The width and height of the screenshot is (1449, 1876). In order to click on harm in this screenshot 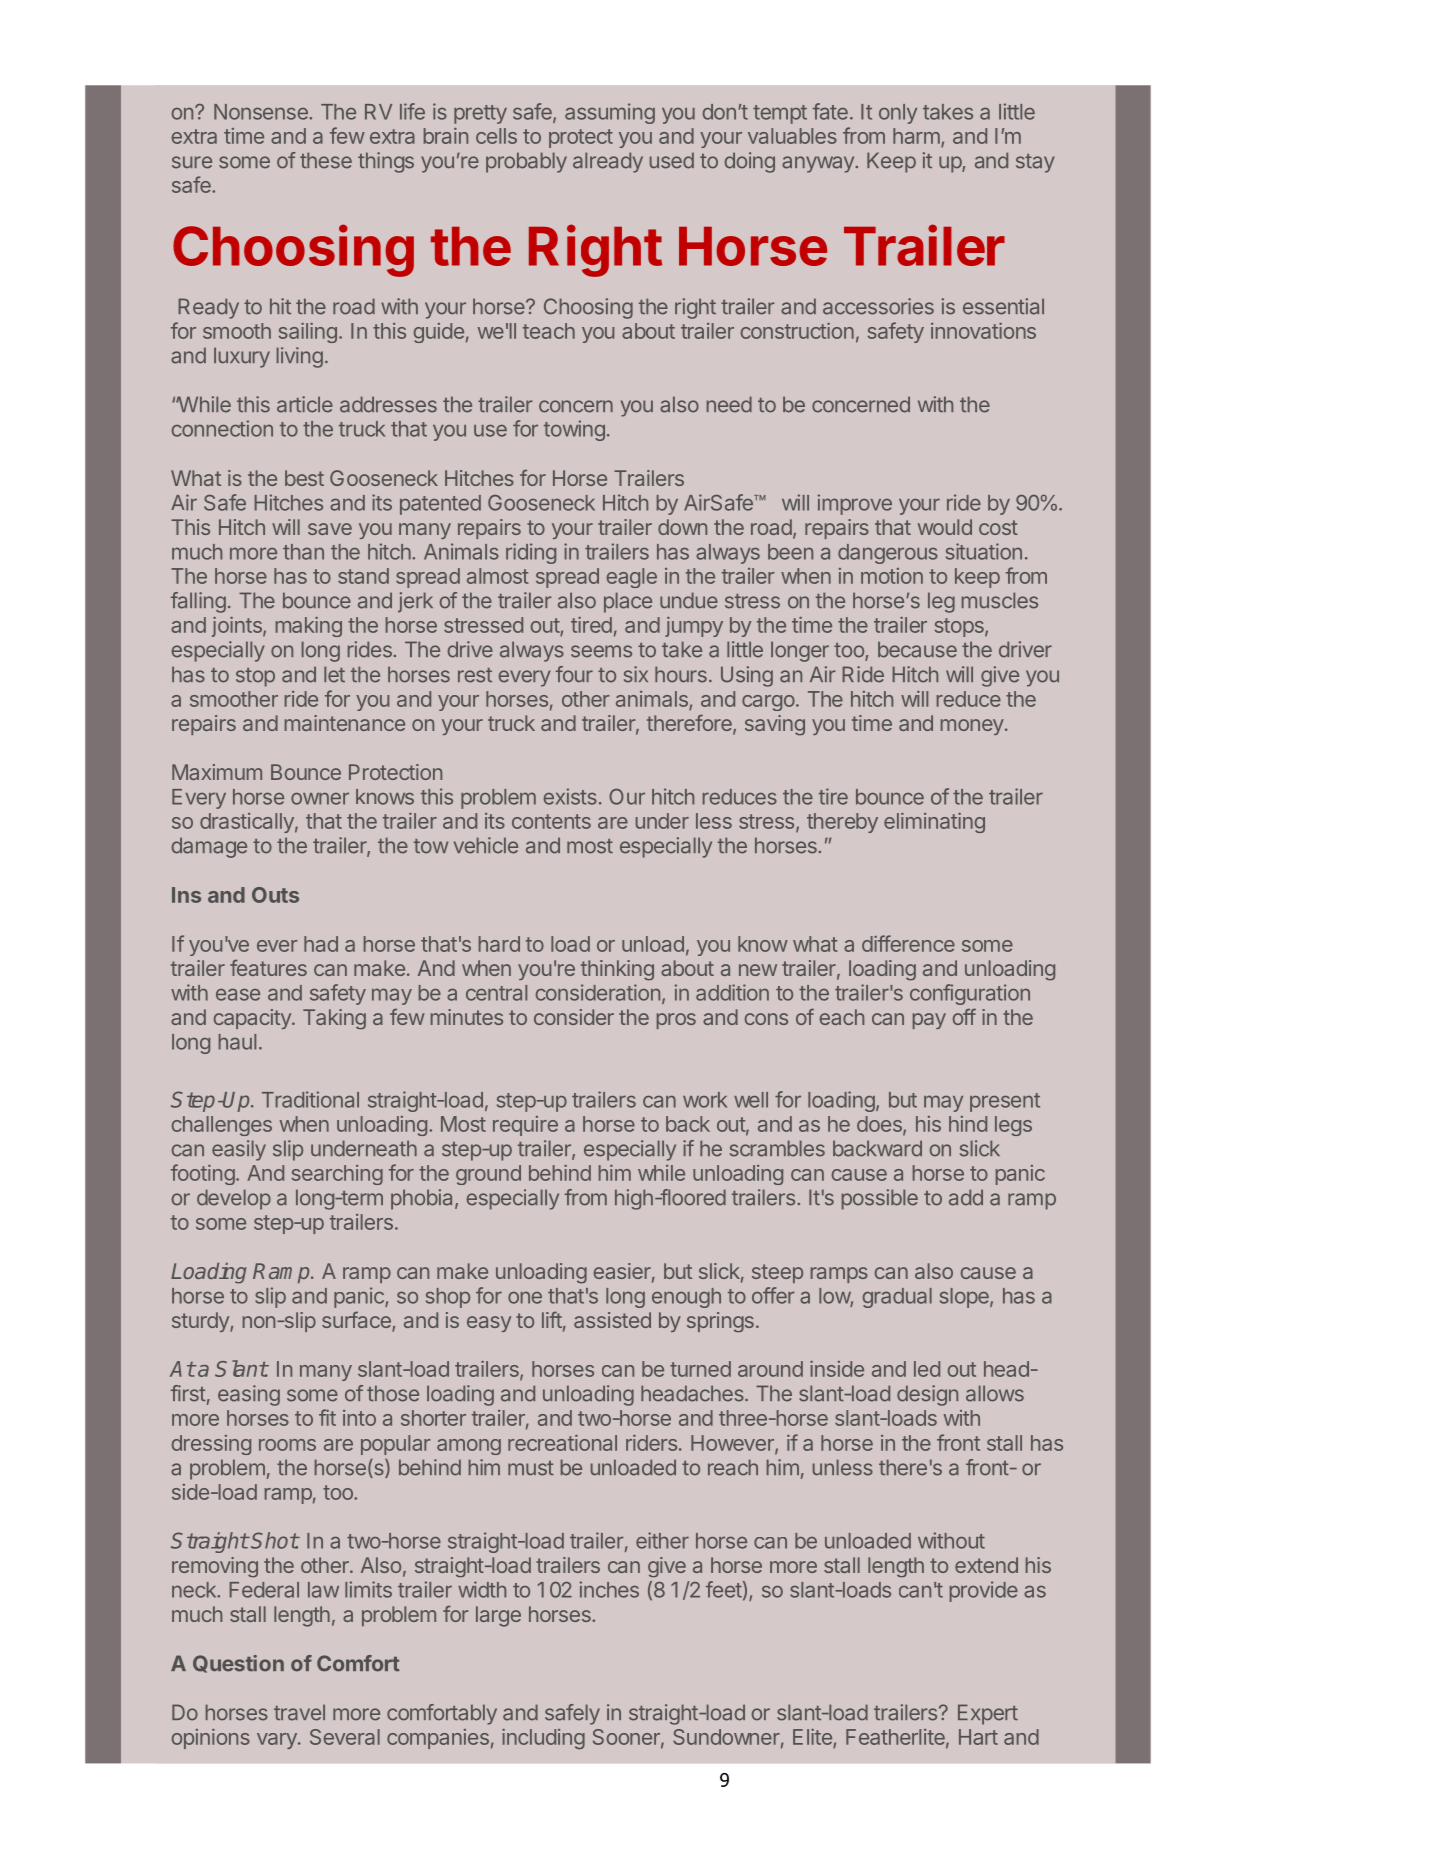, I will do `click(916, 136)`.
